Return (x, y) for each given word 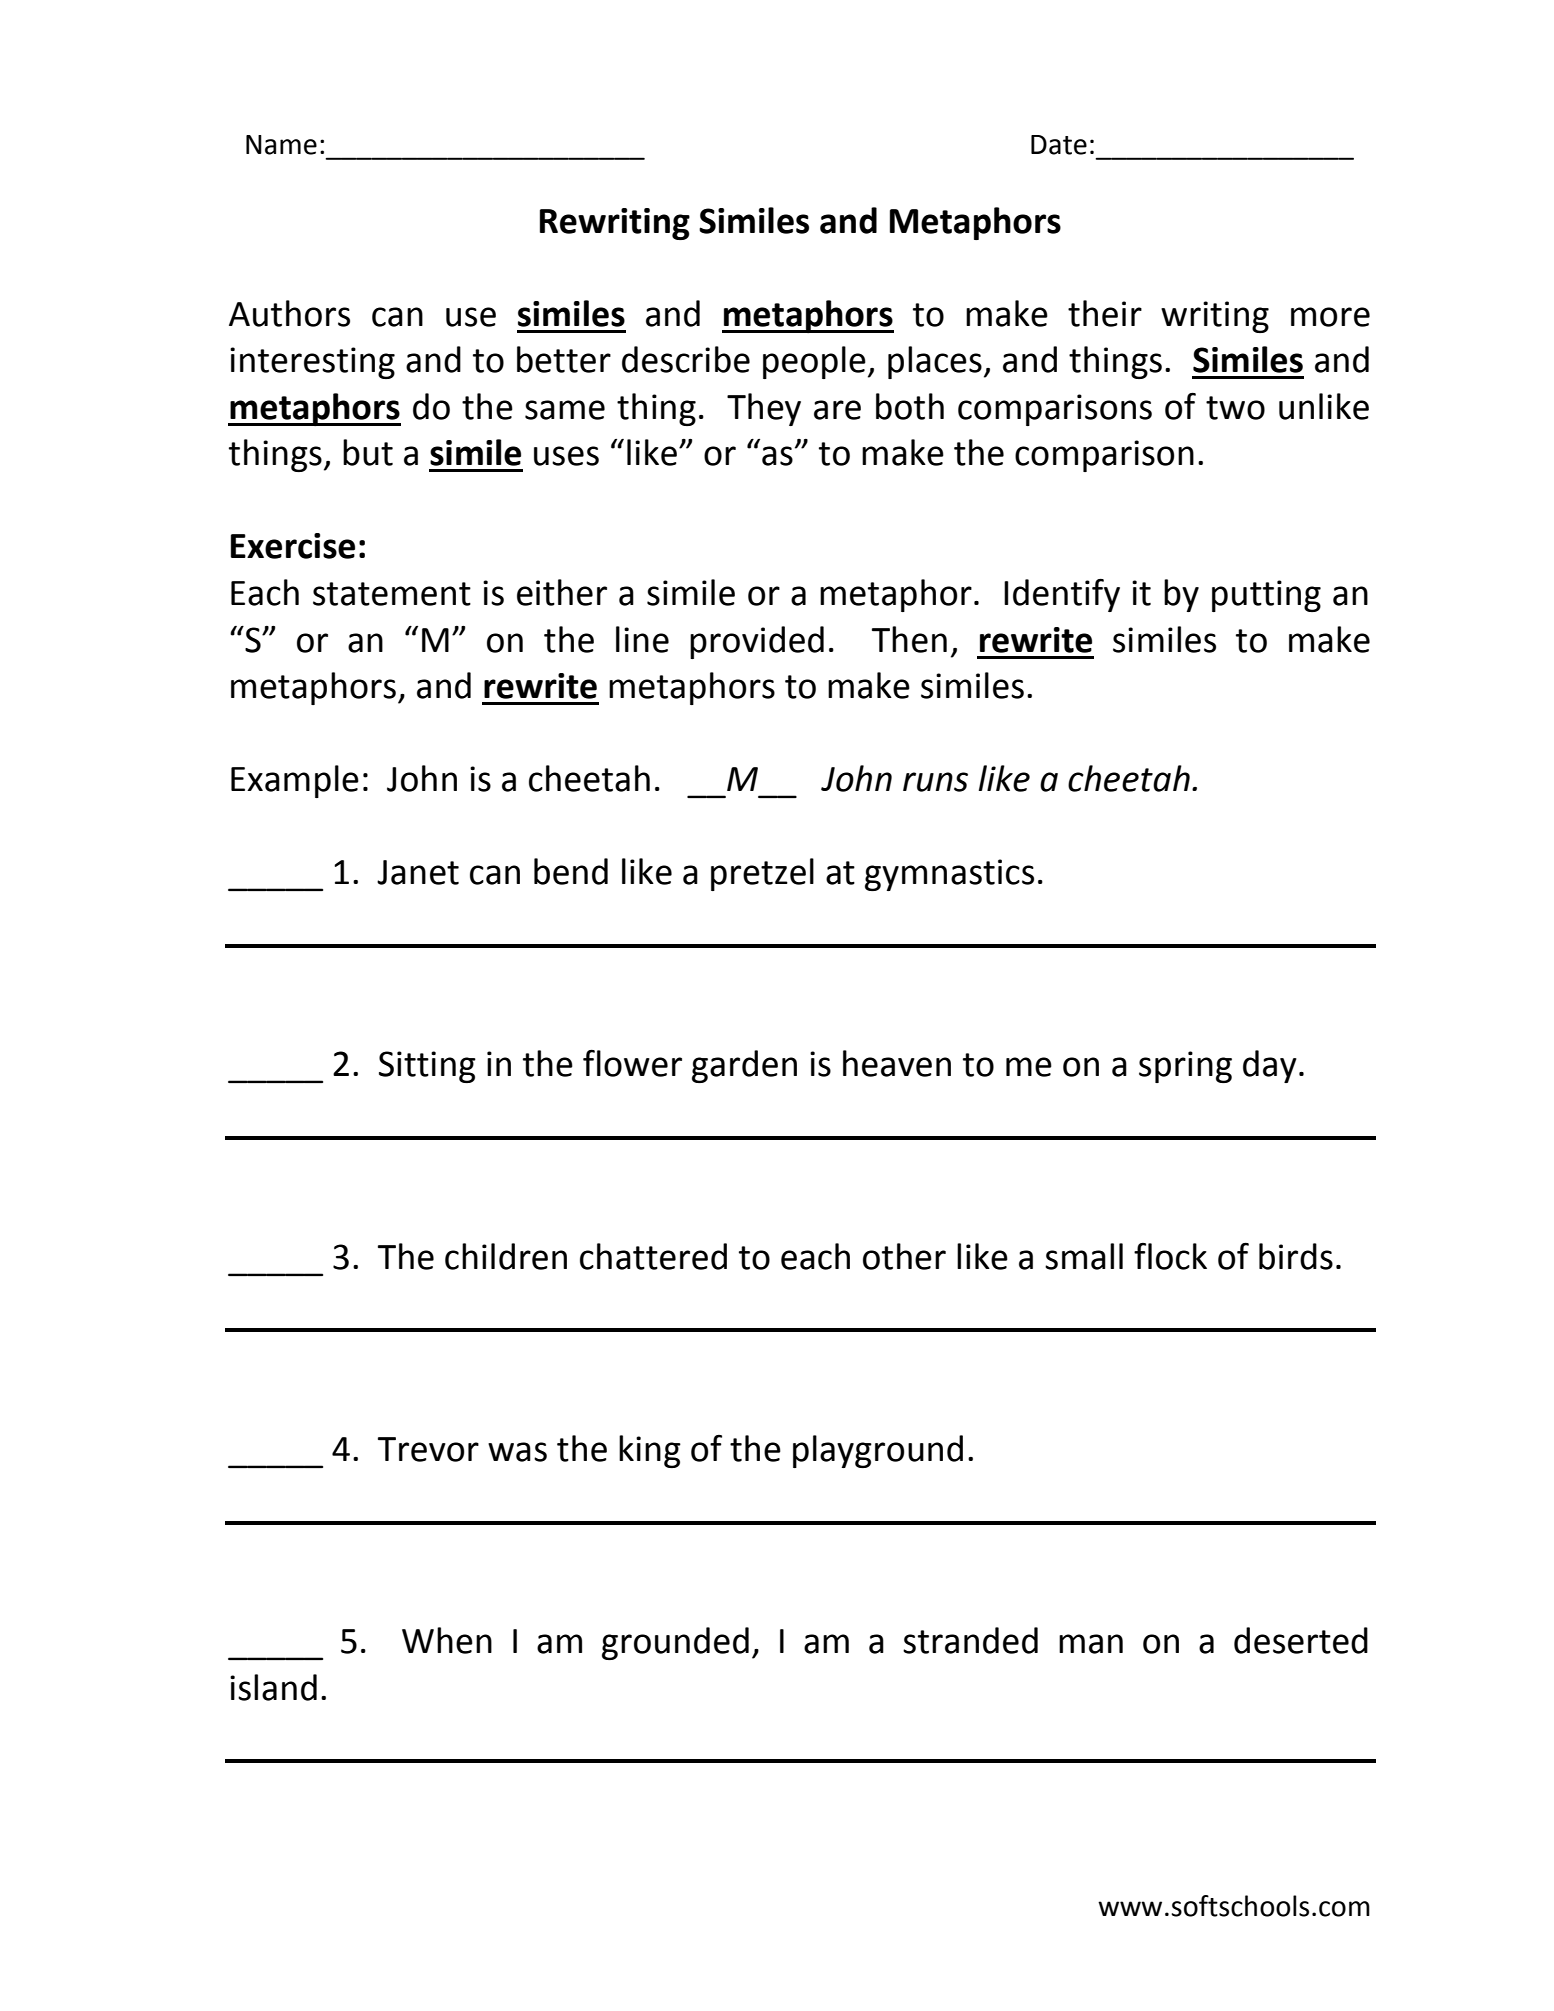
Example (295, 781)
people (814, 362)
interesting (312, 363)
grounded (675, 1643)
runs (935, 782)
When (447, 1640)
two (1235, 408)
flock (1170, 1256)
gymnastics (949, 875)
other (904, 1256)
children (506, 1256)
